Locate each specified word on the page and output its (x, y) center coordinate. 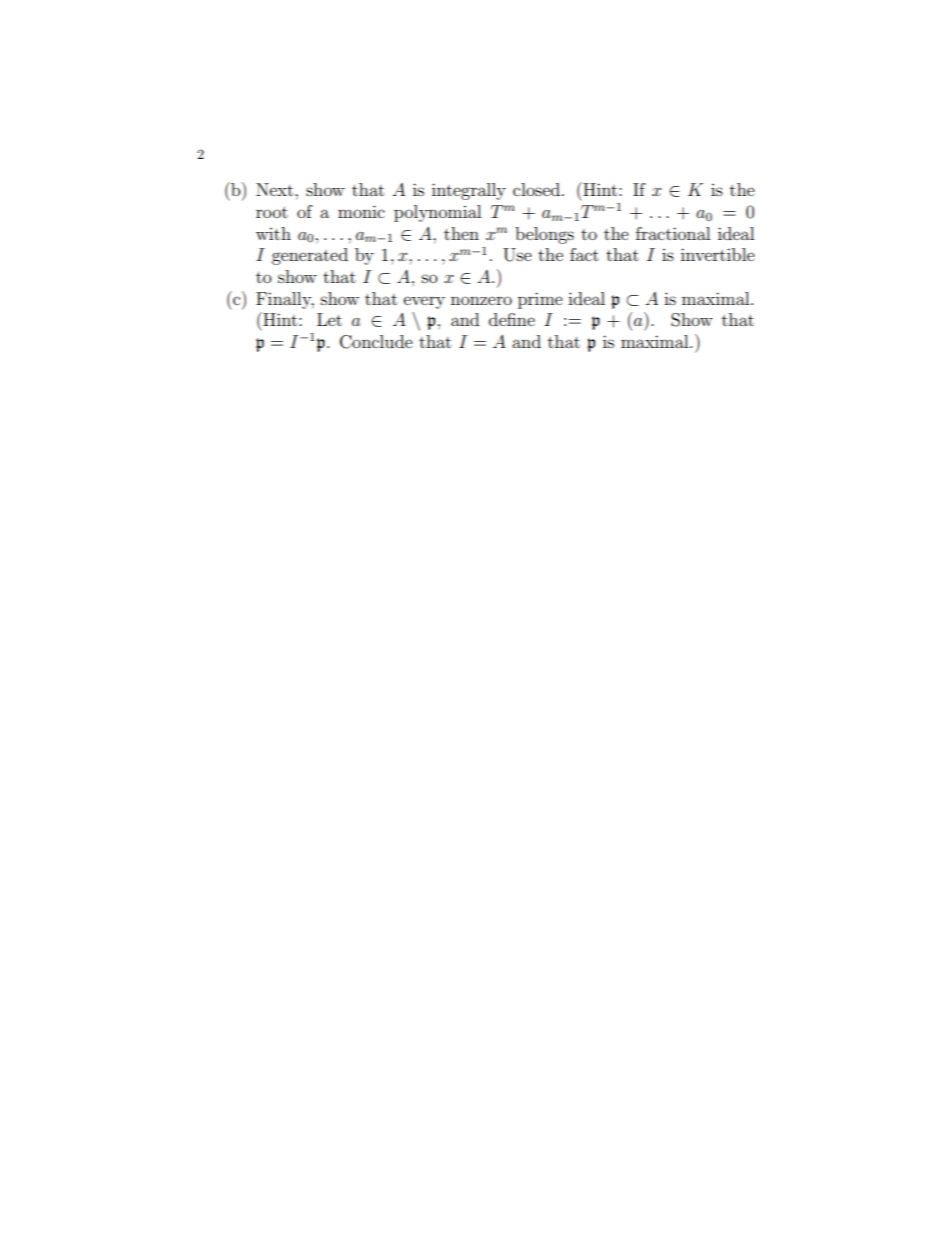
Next (276, 189)
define (512, 319)
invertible (718, 254)
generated (310, 256)
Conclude (376, 342)
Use (517, 255)
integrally (469, 191)
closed (538, 189)
